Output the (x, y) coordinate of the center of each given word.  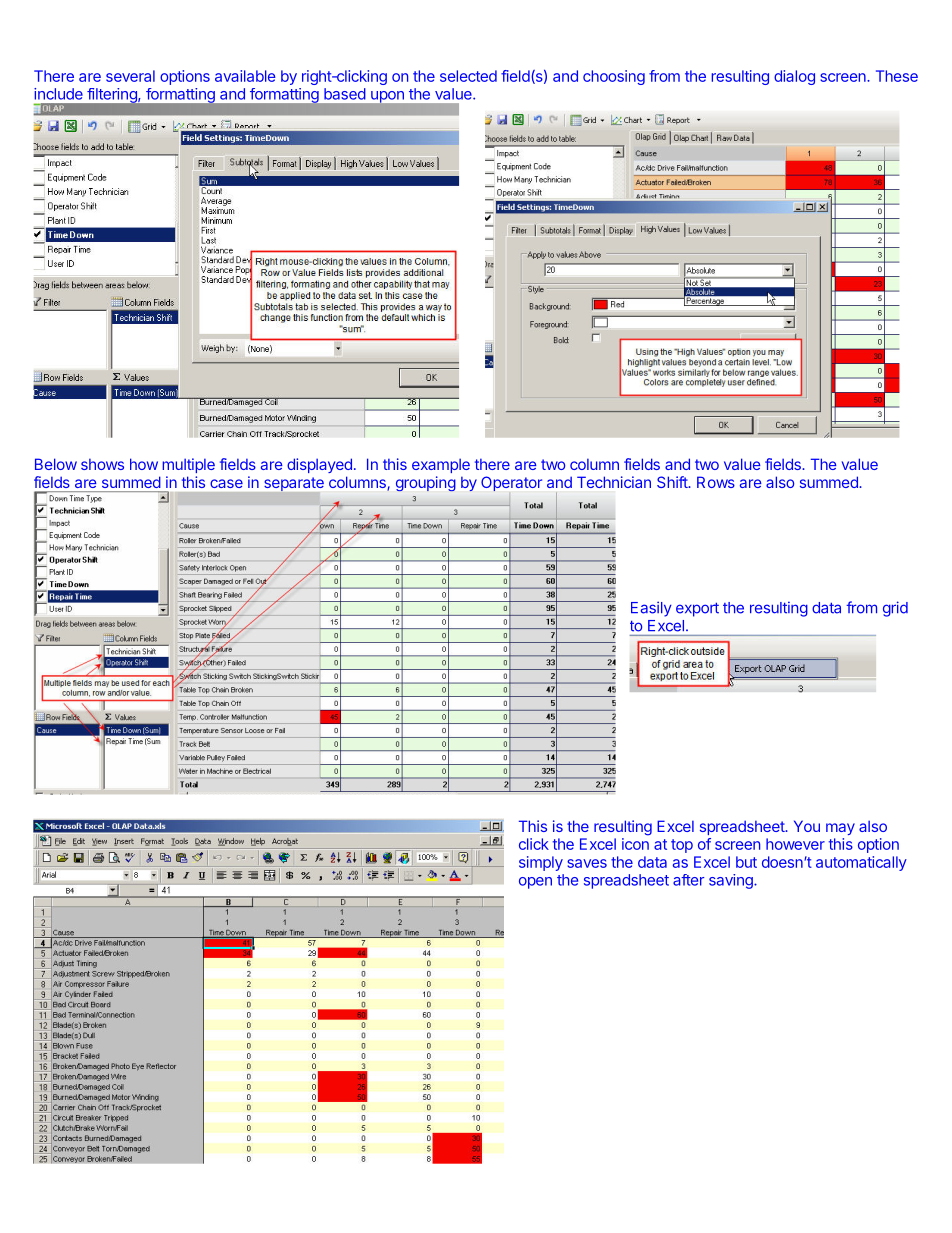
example (441, 466)
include (58, 94)
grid (895, 609)
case (226, 483)
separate (294, 484)
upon (387, 97)
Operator (511, 483)
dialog (794, 77)
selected (468, 76)
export (697, 610)
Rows (716, 482)
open (535, 883)
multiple (188, 465)
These (897, 76)
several (130, 76)
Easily (651, 609)
